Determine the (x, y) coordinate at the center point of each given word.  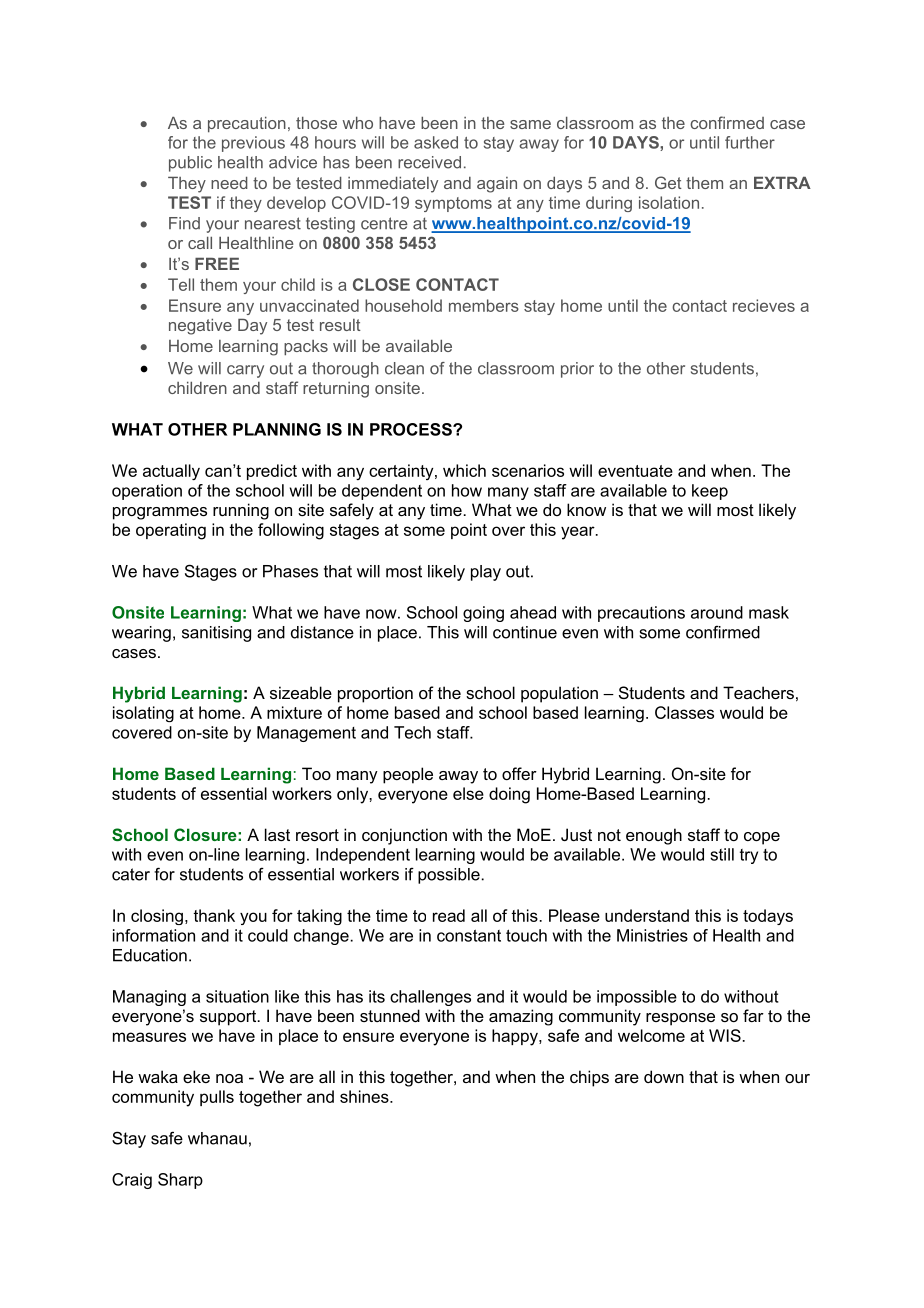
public (190, 164)
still (722, 854)
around (717, 612)
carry (245, 371)
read (449, 915)
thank (214, 915)
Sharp (180, 1181)
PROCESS (412, 429)
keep (710, 492)
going (483, 614)
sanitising (216, 634)
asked (436, 142)
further (750, 142)
